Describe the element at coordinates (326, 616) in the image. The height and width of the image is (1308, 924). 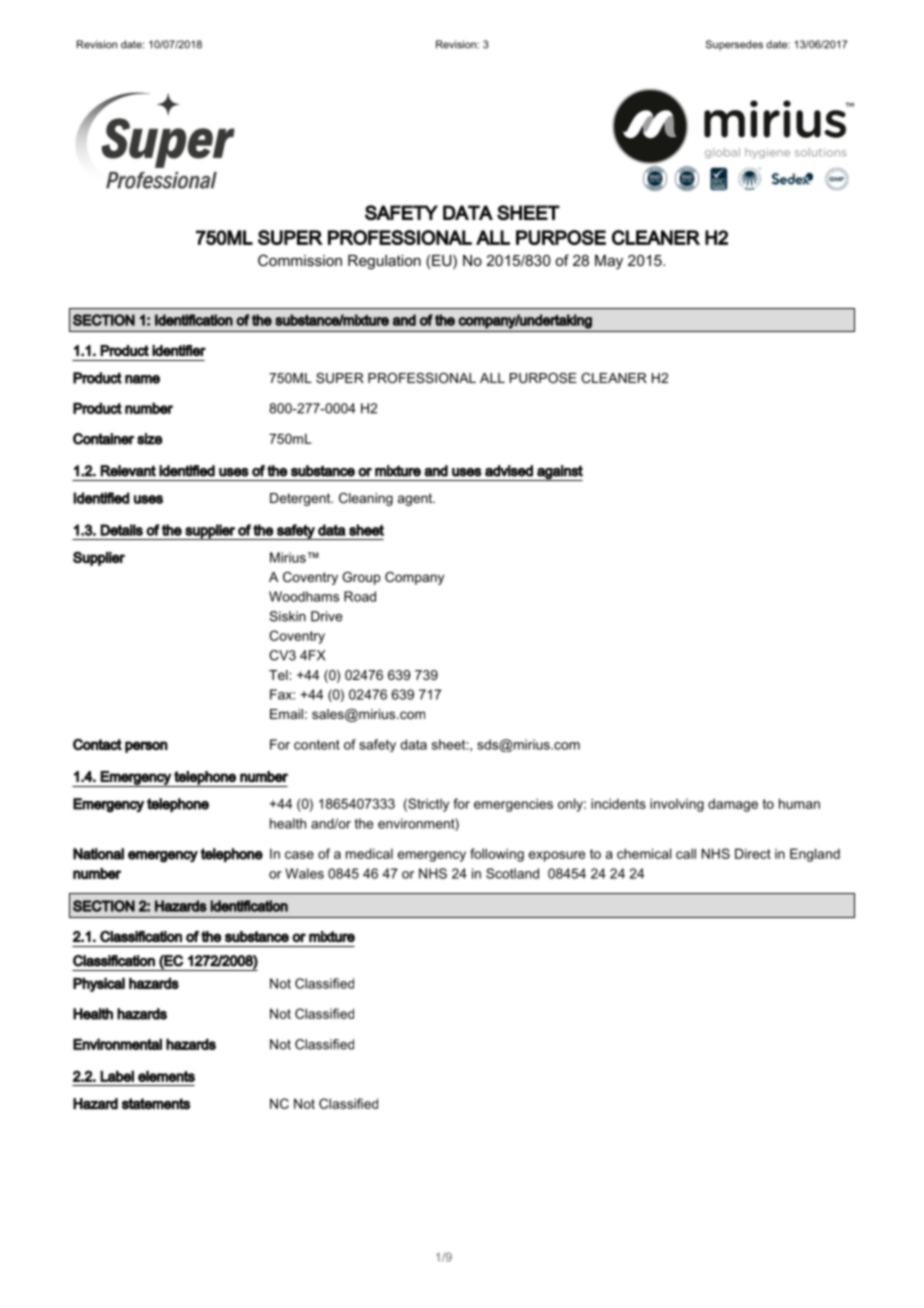
I see `Drive` at that location.
